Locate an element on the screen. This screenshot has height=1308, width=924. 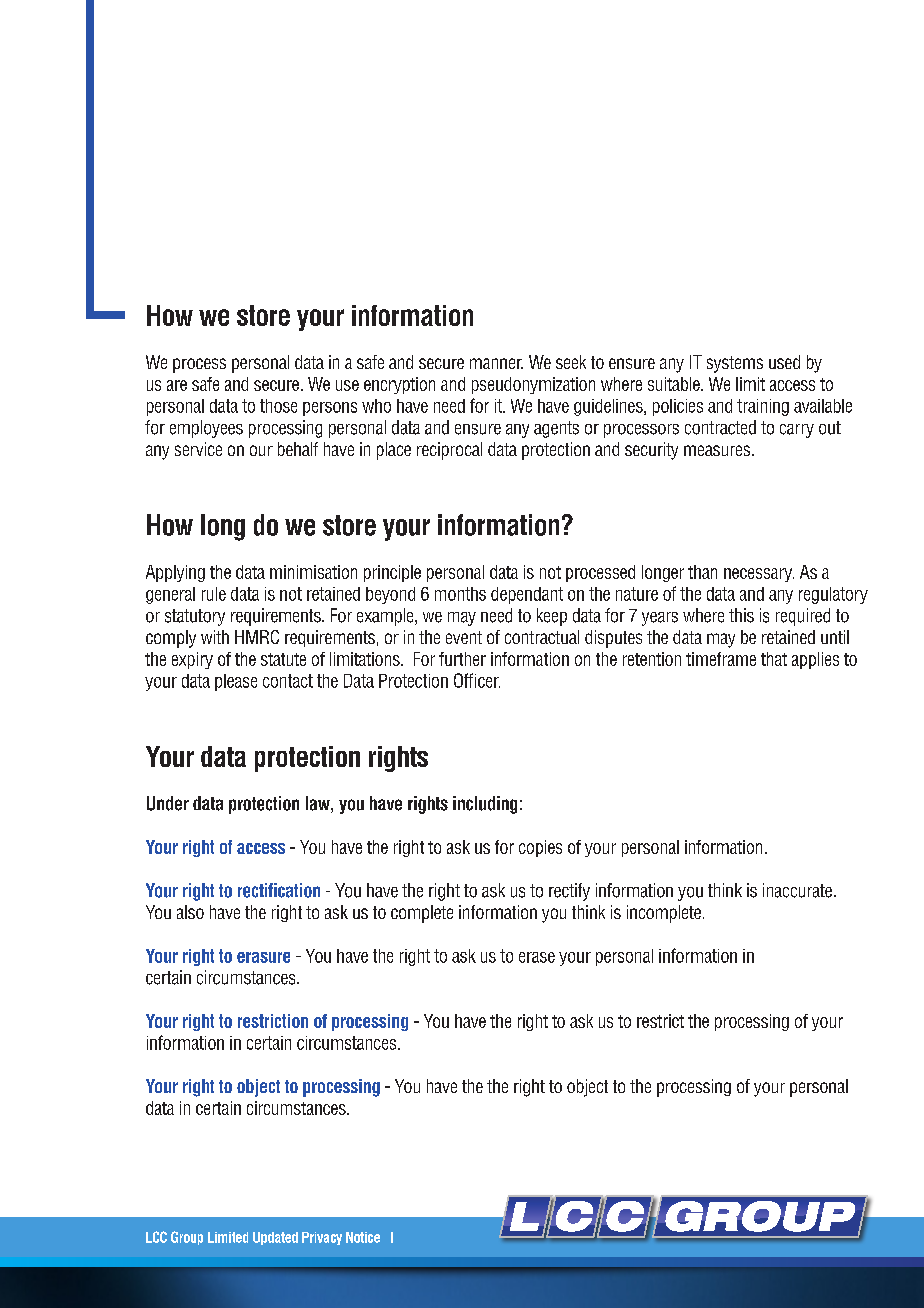
inaccurate is located at coordinates (799, 890).
